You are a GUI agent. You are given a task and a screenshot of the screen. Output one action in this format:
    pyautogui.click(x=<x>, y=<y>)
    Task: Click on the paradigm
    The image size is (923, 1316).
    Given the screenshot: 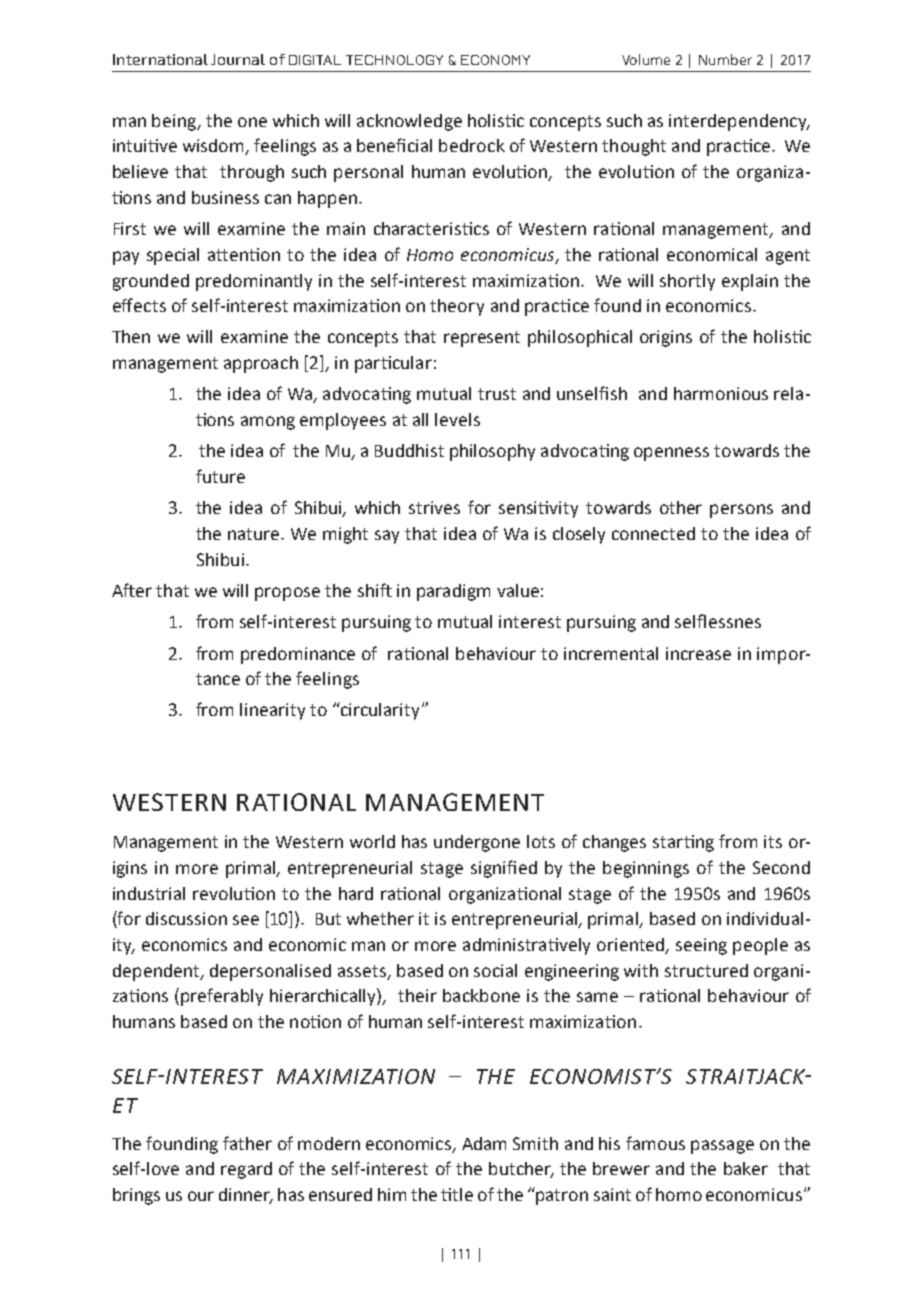 What is the action you would take?
    pyautogui.click(x=453, y=592)
